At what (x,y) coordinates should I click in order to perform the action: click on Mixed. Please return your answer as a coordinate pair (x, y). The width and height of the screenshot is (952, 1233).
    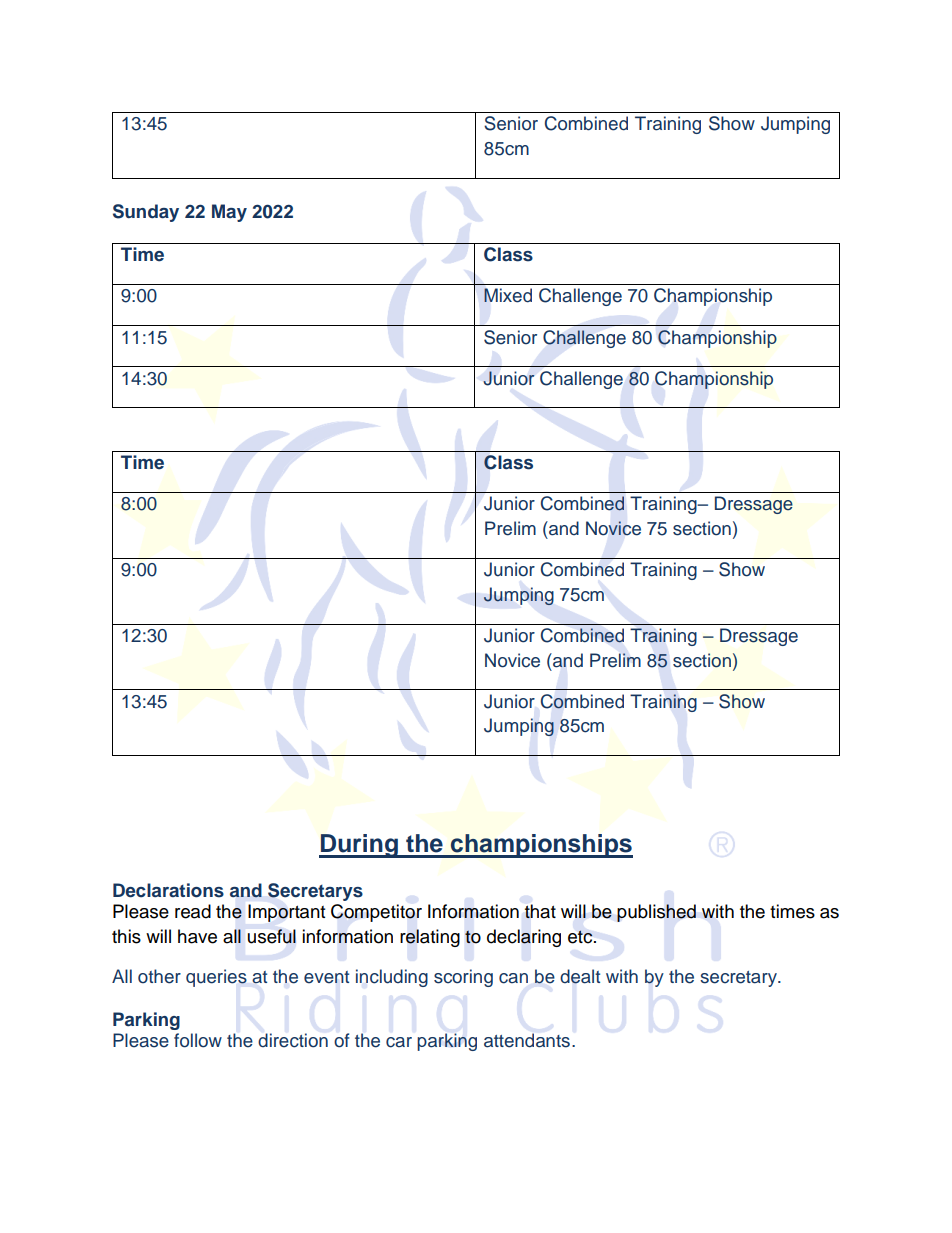
    Looking at the image, I should click on (508, 295).
